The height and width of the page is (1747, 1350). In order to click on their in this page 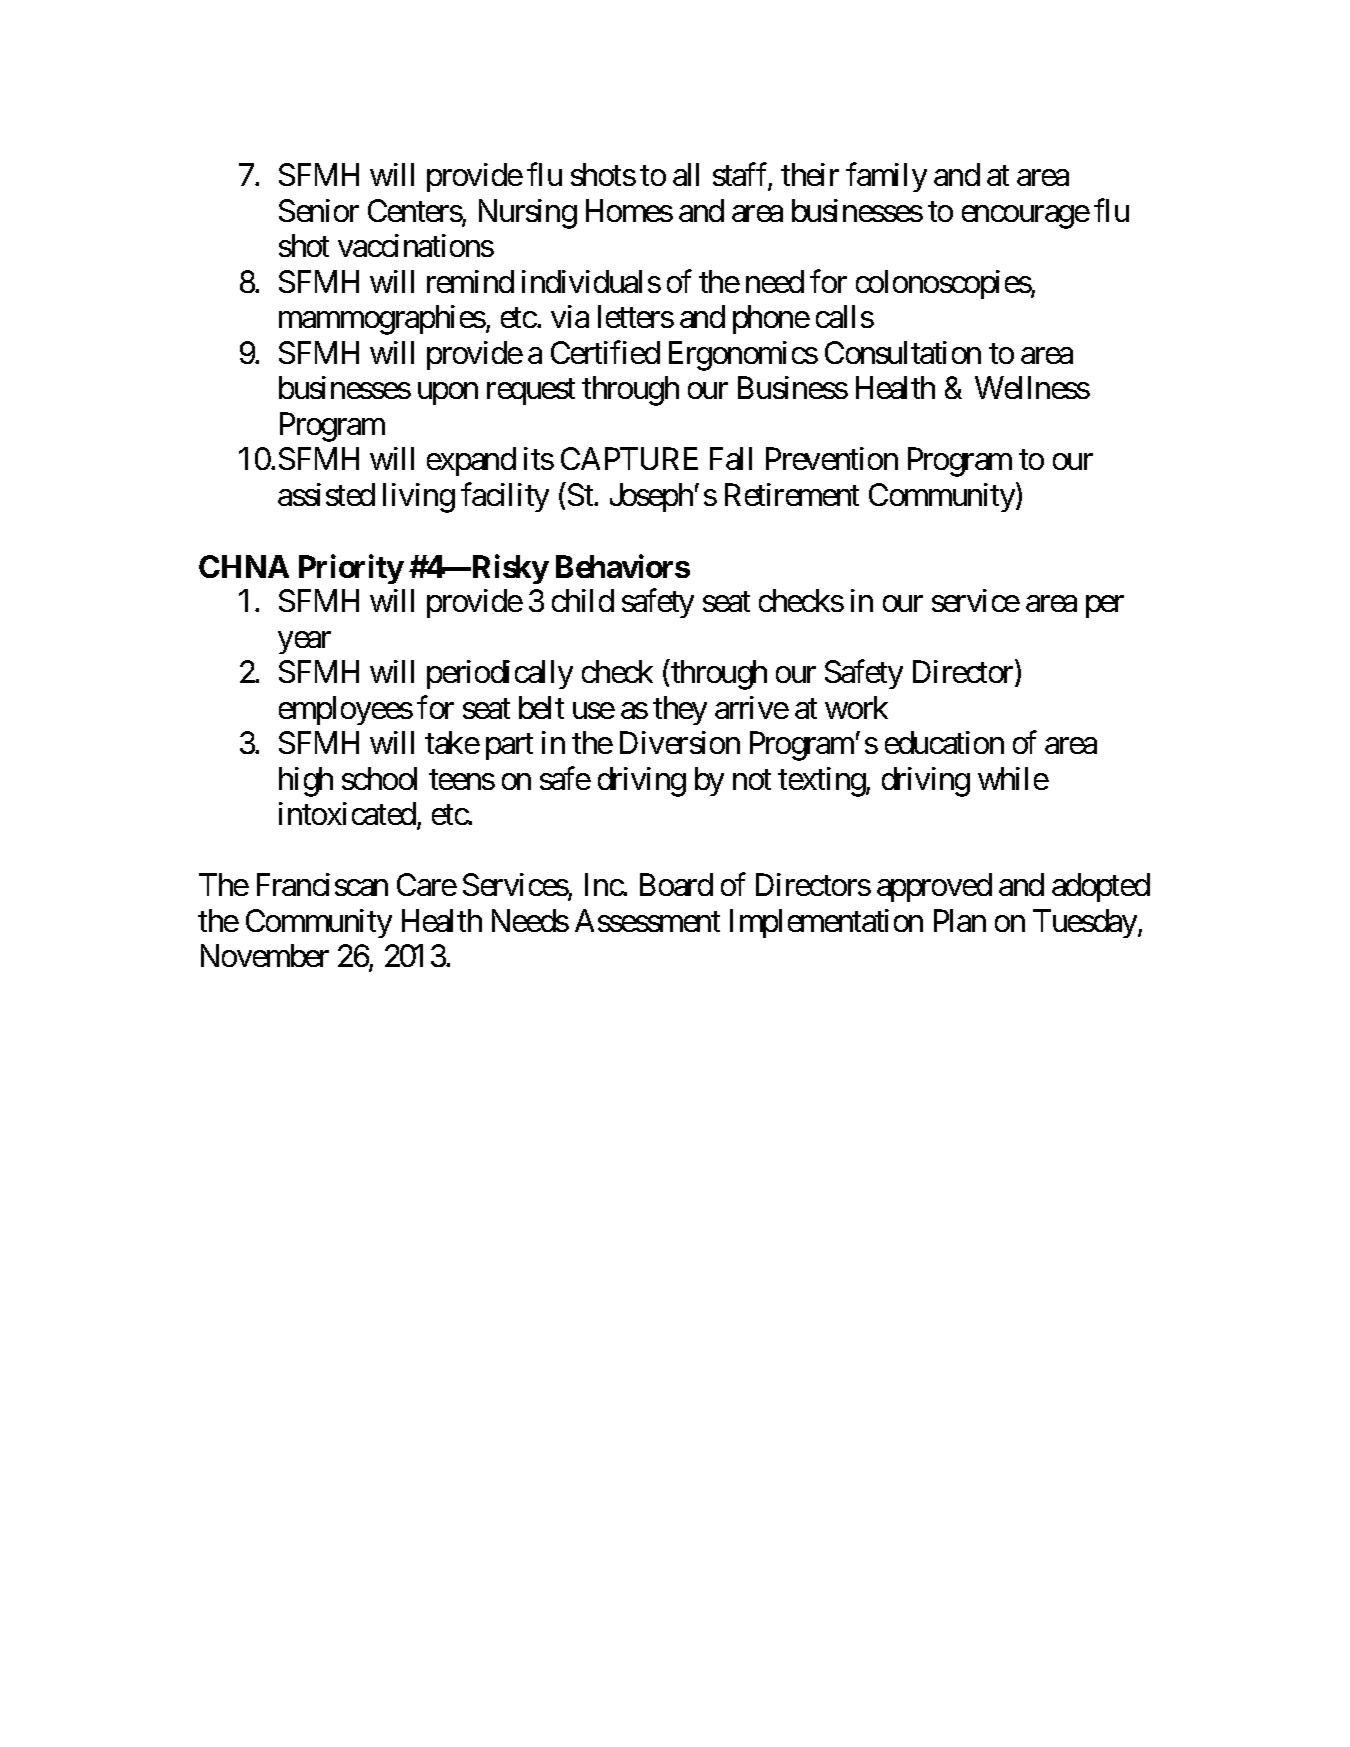, I will do `click(810, 174)`.
